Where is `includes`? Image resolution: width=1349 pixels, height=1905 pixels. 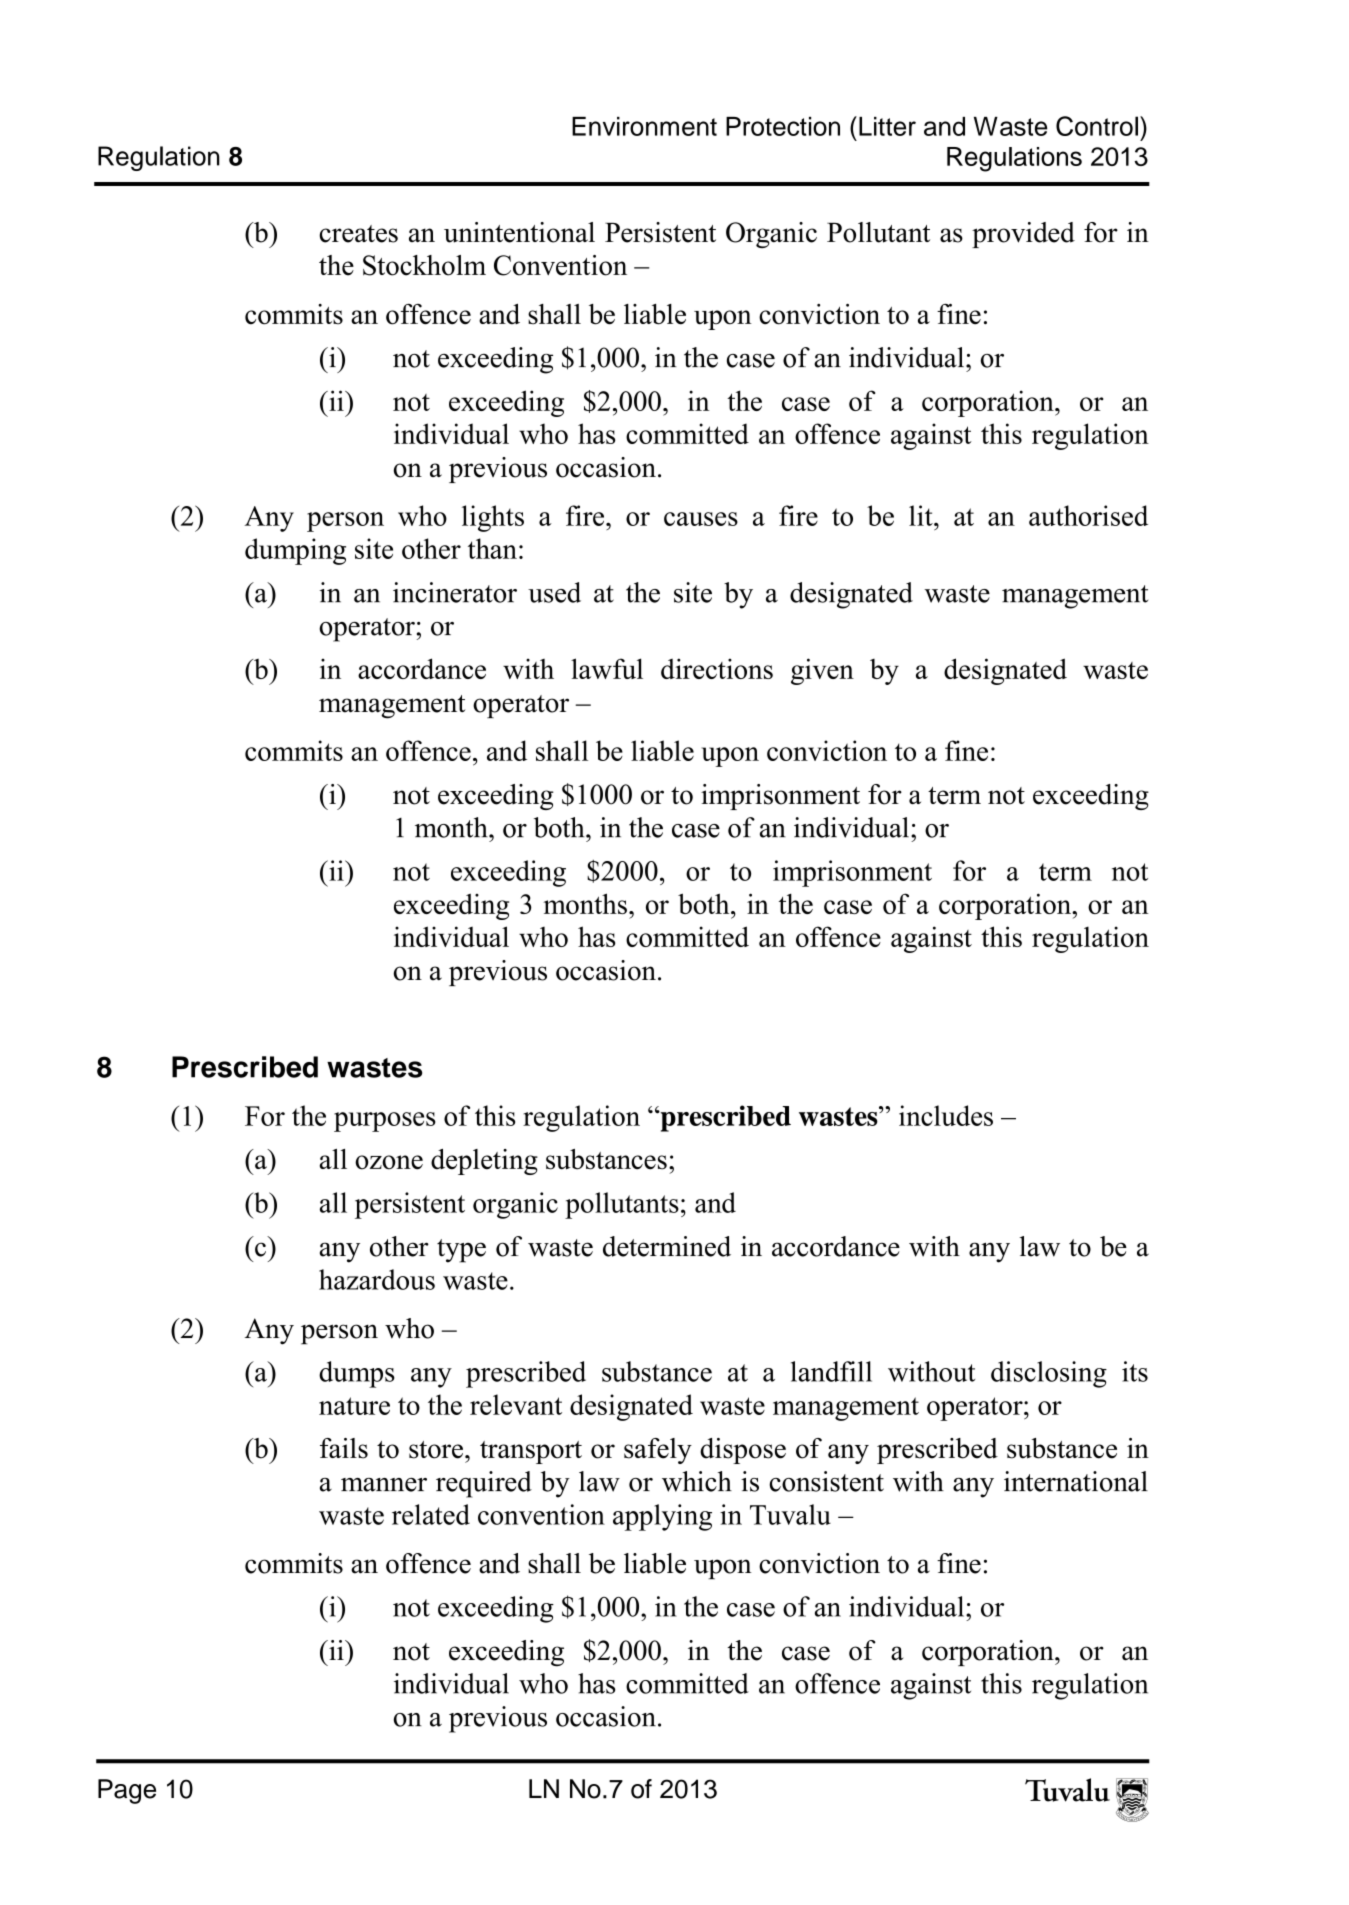 includes is located at coordinates (946, 1115).
